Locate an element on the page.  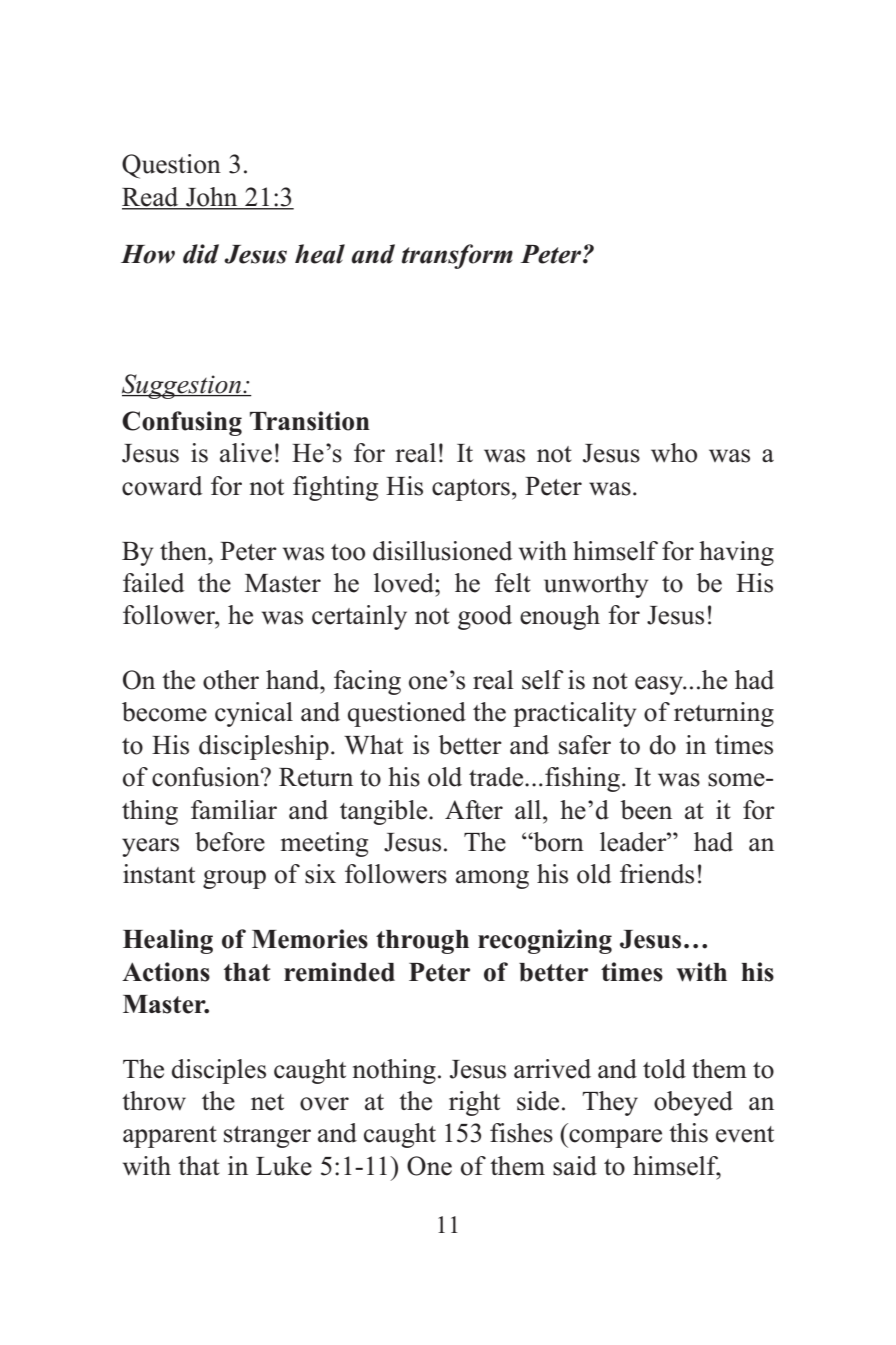
transform is located at coordinates (457, 256).
